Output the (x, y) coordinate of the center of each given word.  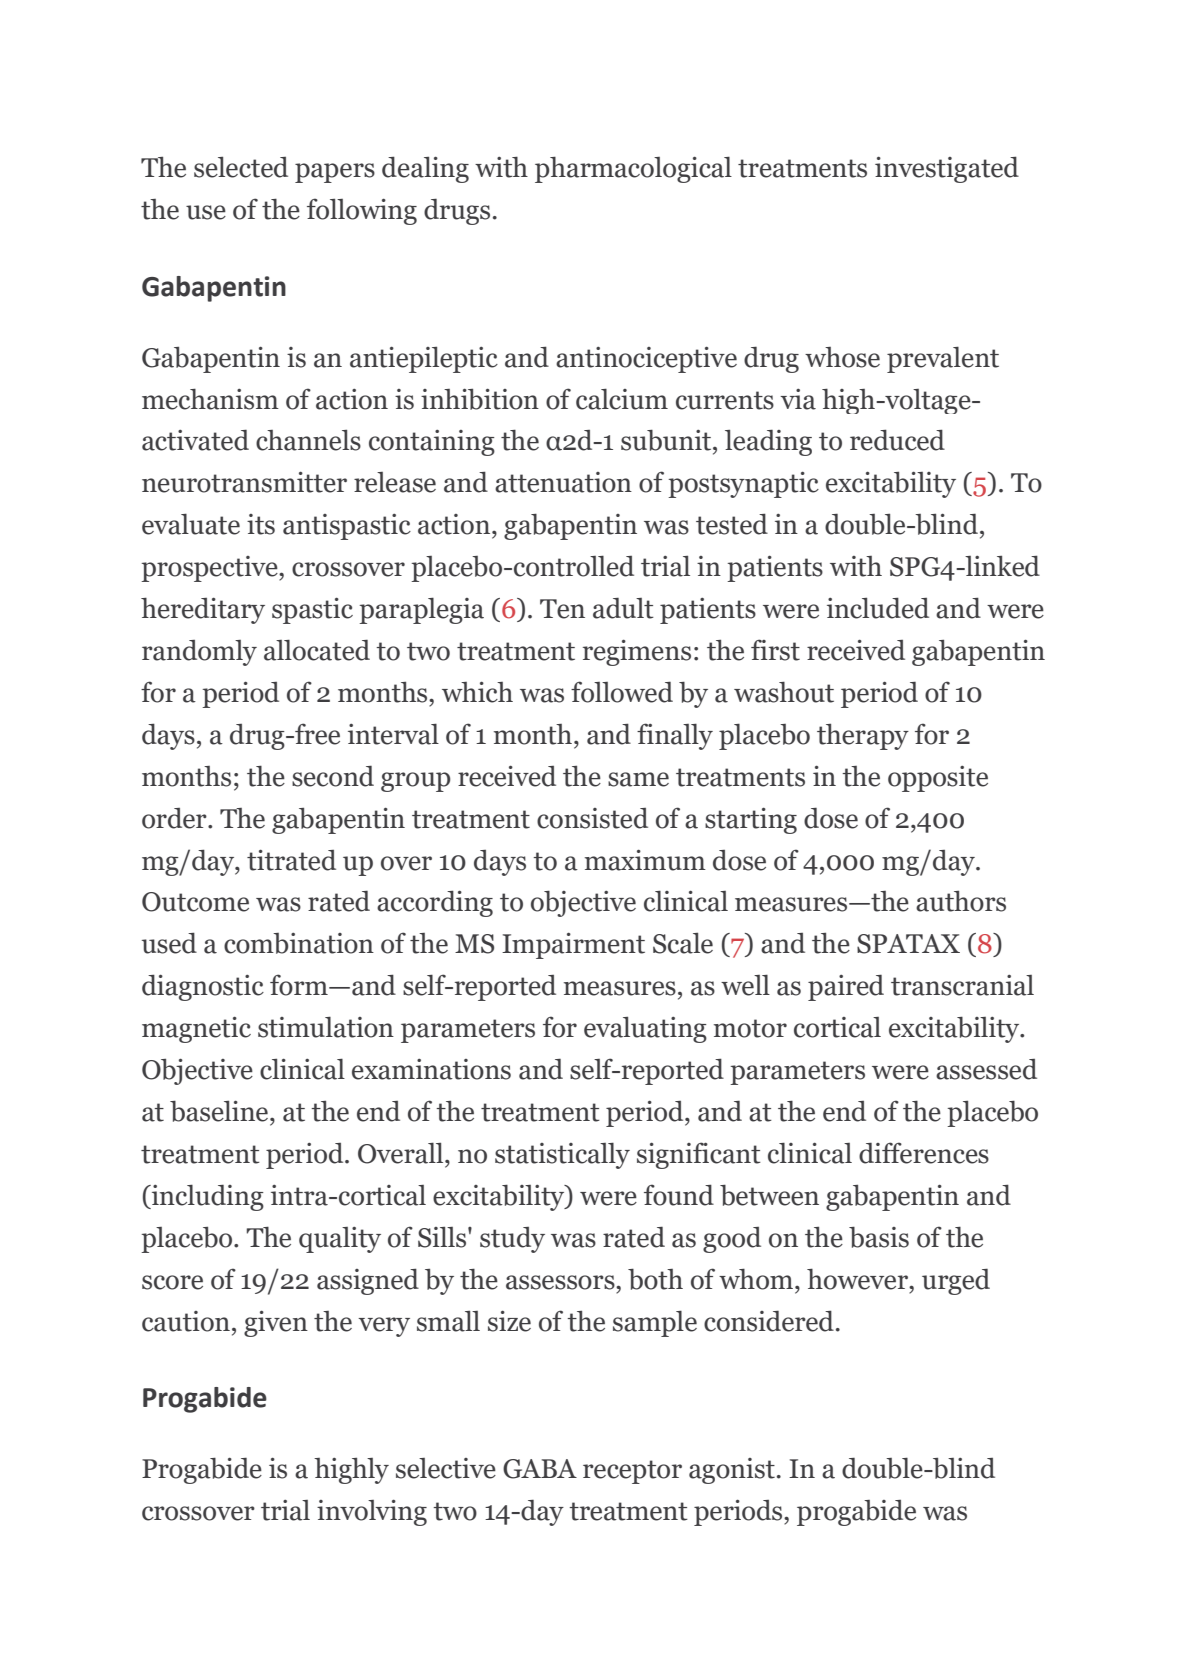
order (175, 818)
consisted (592, 818)
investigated (947, 169)
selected (241, 167)
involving (372, 1512)
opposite (938, 779)
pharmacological (633, 169)
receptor (632, 1472)
